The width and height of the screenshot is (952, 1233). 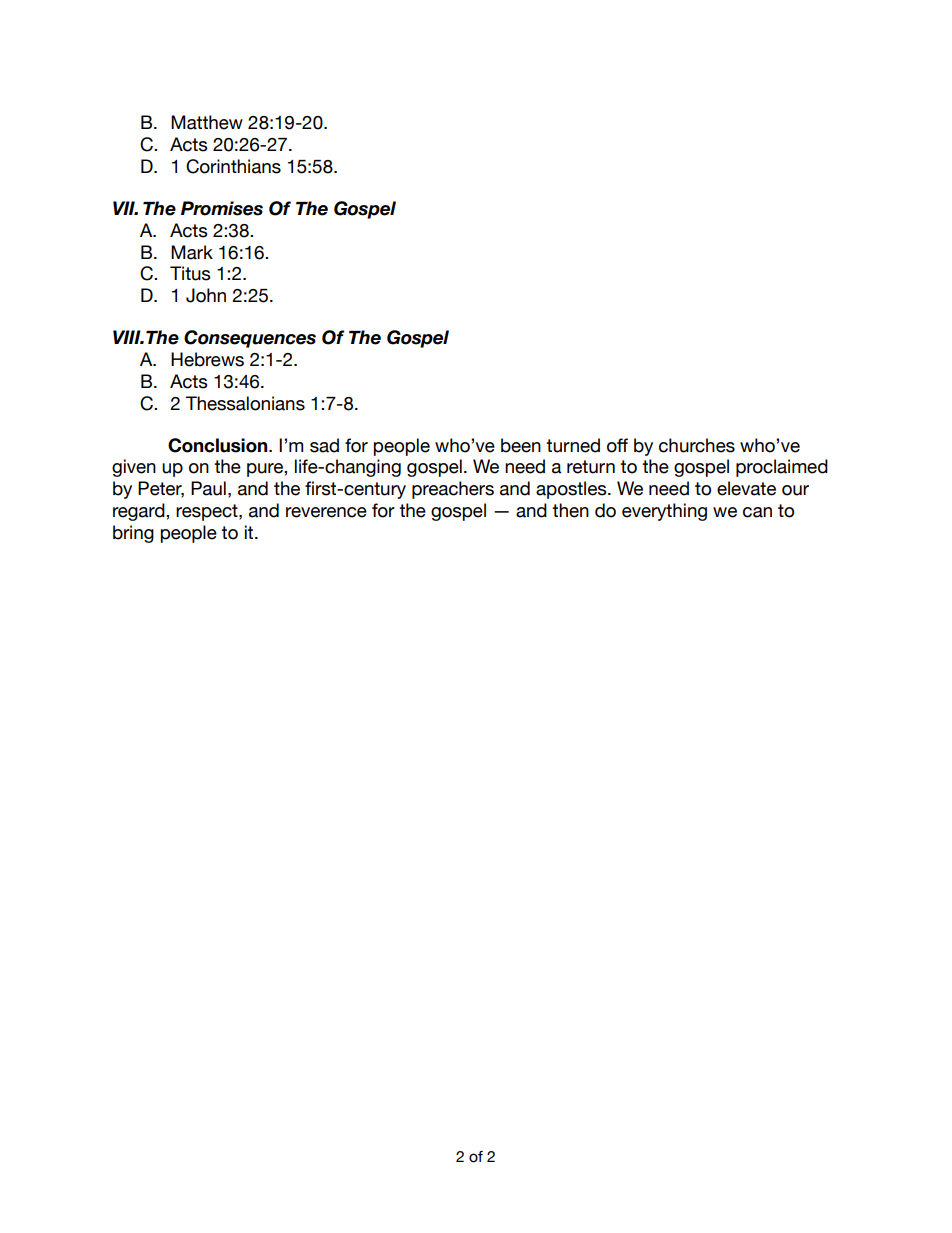 What do you see at coordinates (233, 166) in the screenshot?
I see `Corinthians` at bounding box center [233, 166].
